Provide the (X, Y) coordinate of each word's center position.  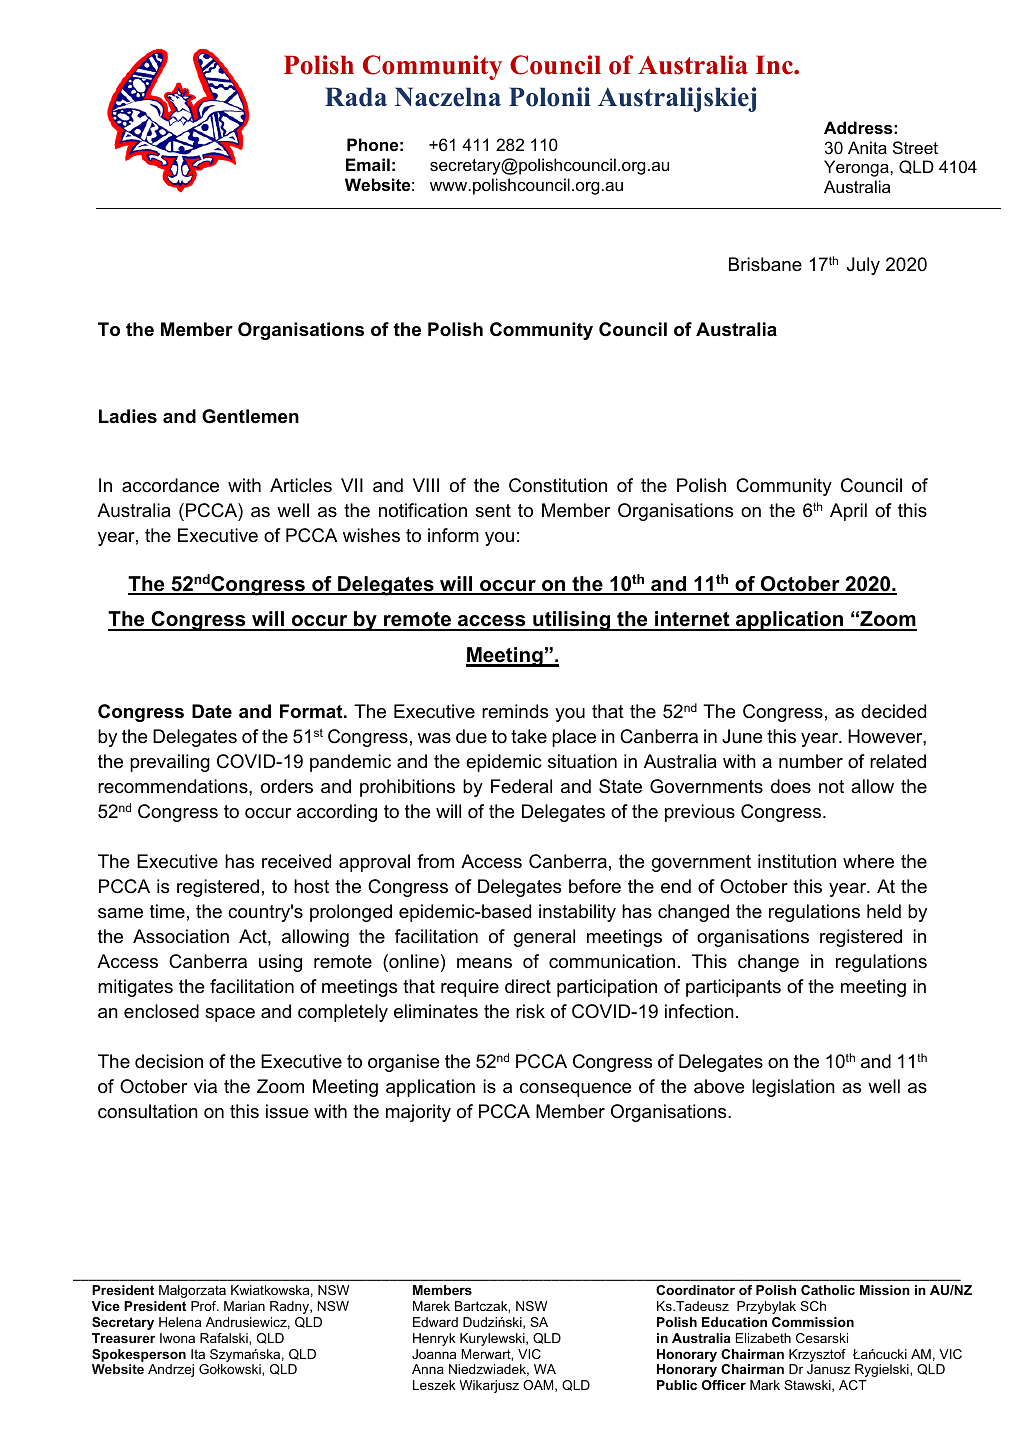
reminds (515, 711)
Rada (356, 97)
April (848, 512)
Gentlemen (250, 416)
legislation (793, 1088)
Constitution (558, 485)
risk (530, 1011)
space (230, 1015)
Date (212, 711)
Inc (775, 65)
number (811, 761)
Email (368, 164)
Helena (180, 1322)
